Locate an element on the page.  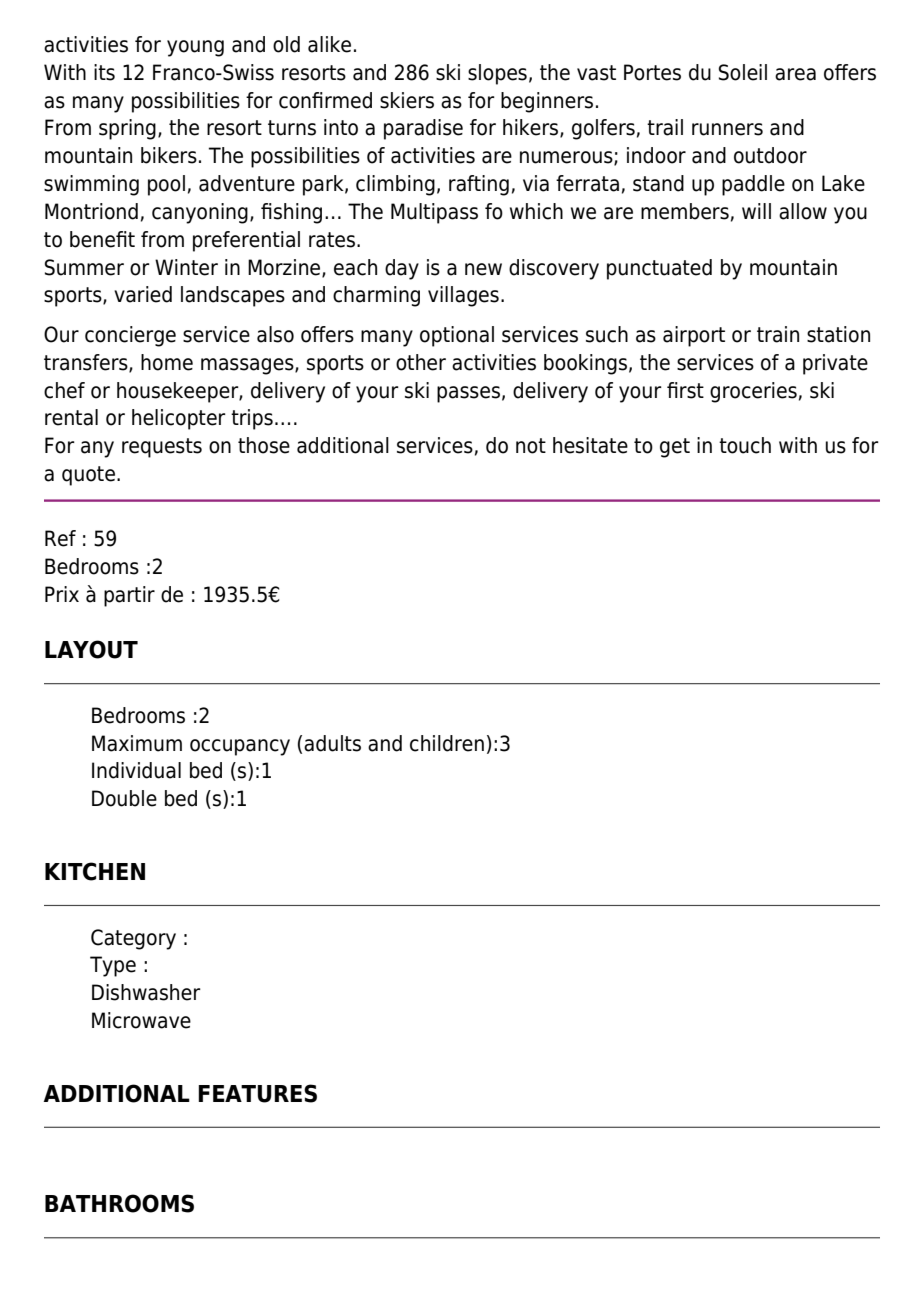
its is located at coordinates (104, 72).
